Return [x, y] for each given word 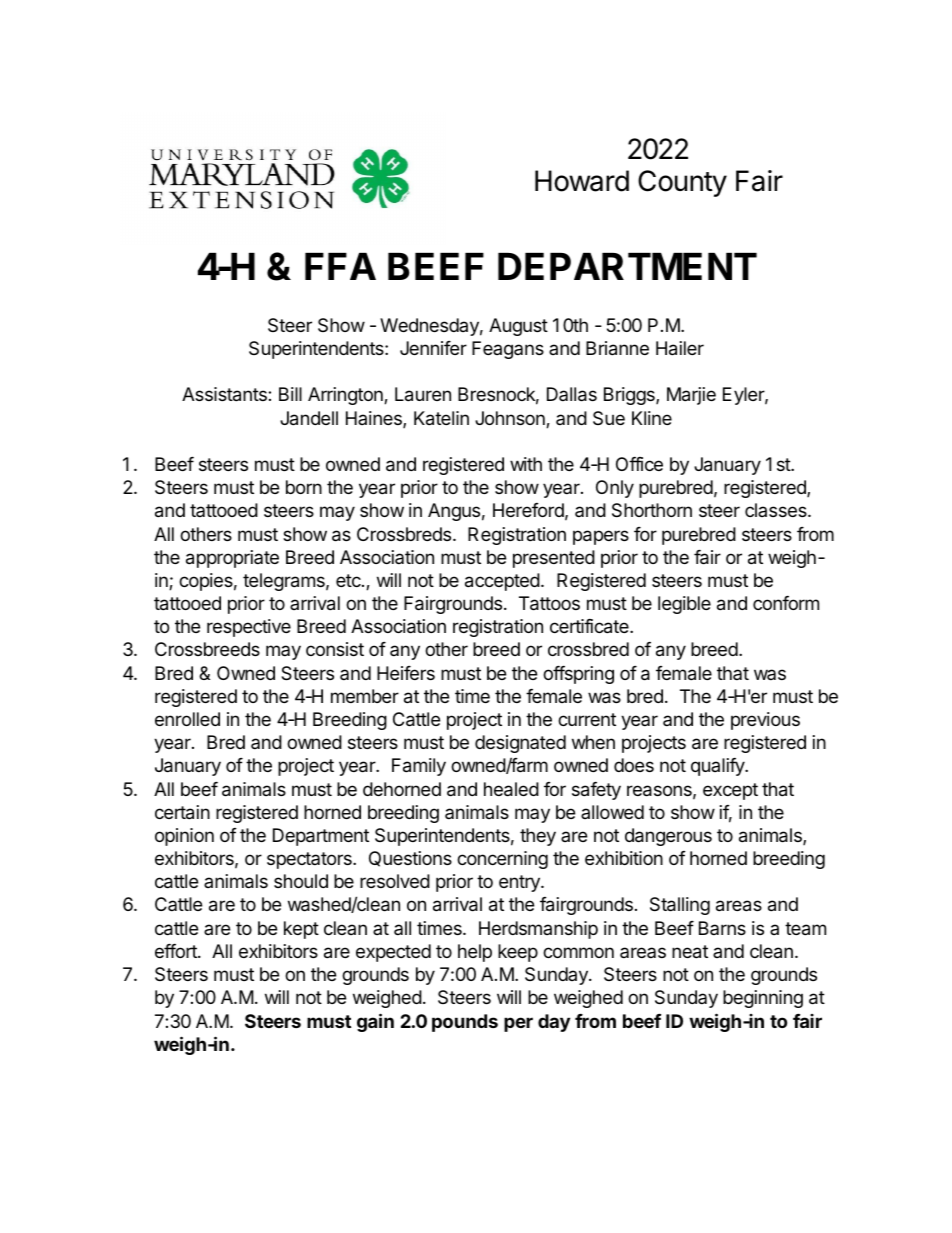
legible [684, 605]
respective [249, 628]
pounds [465, 1023]
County [682, 183]
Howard [582, 181]
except [730, 791]
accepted [502, 582]
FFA [340, 266]
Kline [652, 418]
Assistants [225, 394]
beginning [763, 999]
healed [511, 789]
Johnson [511, 419]
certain [182, 812]
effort [177, 951]
